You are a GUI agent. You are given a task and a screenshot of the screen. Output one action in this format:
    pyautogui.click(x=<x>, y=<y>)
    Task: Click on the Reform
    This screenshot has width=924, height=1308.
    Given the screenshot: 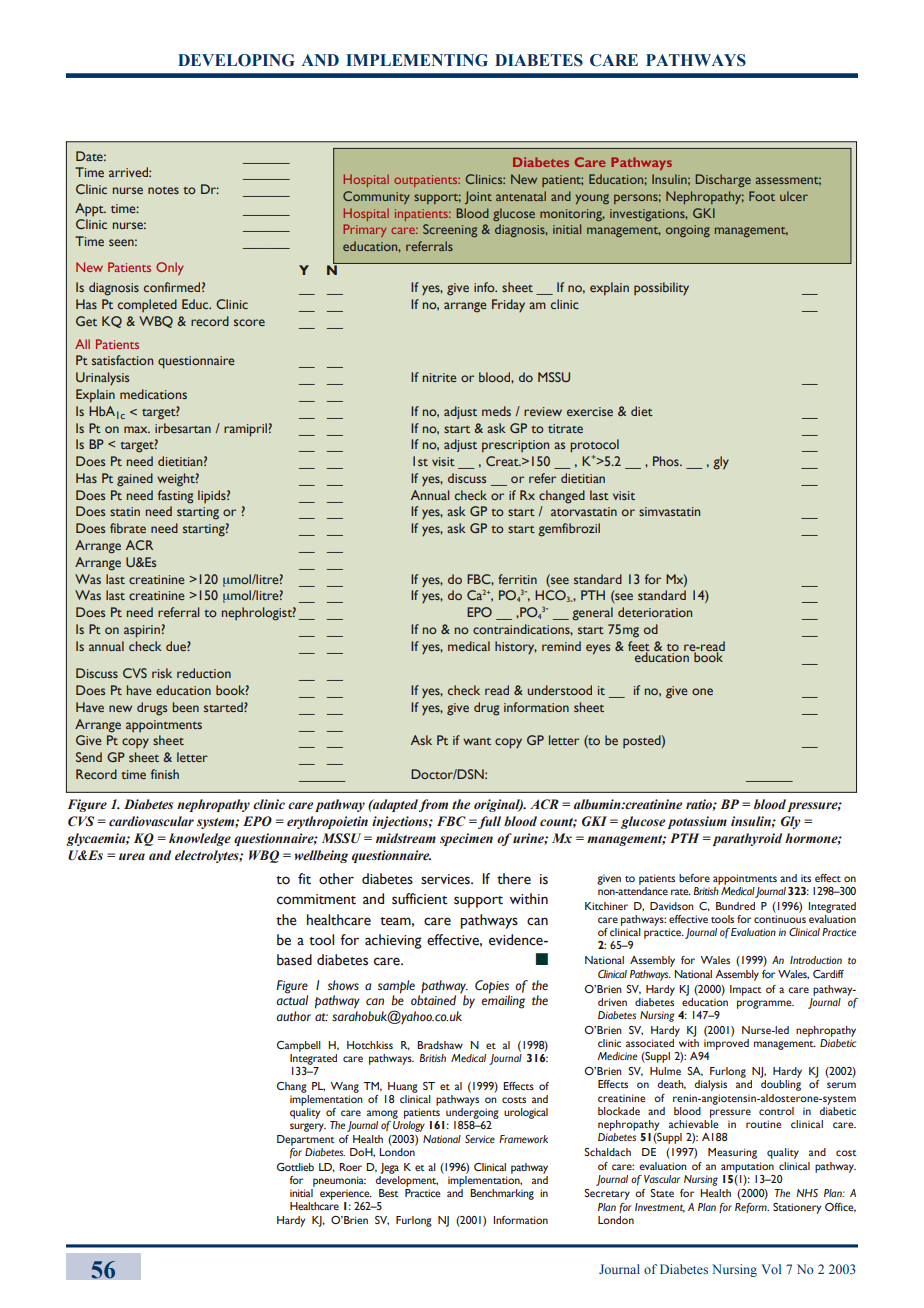 What is the action you would take?
    pyautogui.click(x=752, y=1208)
